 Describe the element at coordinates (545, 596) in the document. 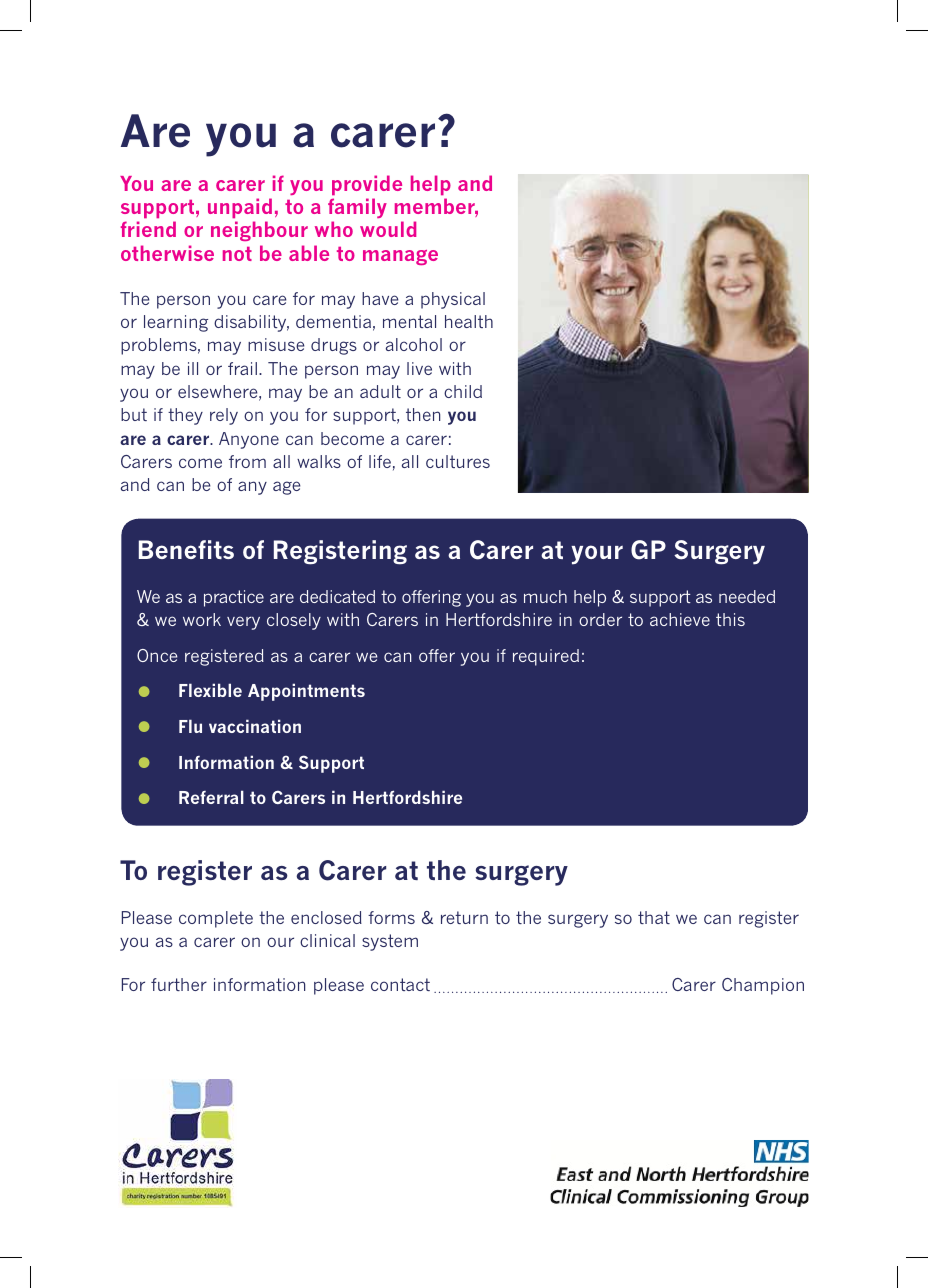

I see `much` at that location.
